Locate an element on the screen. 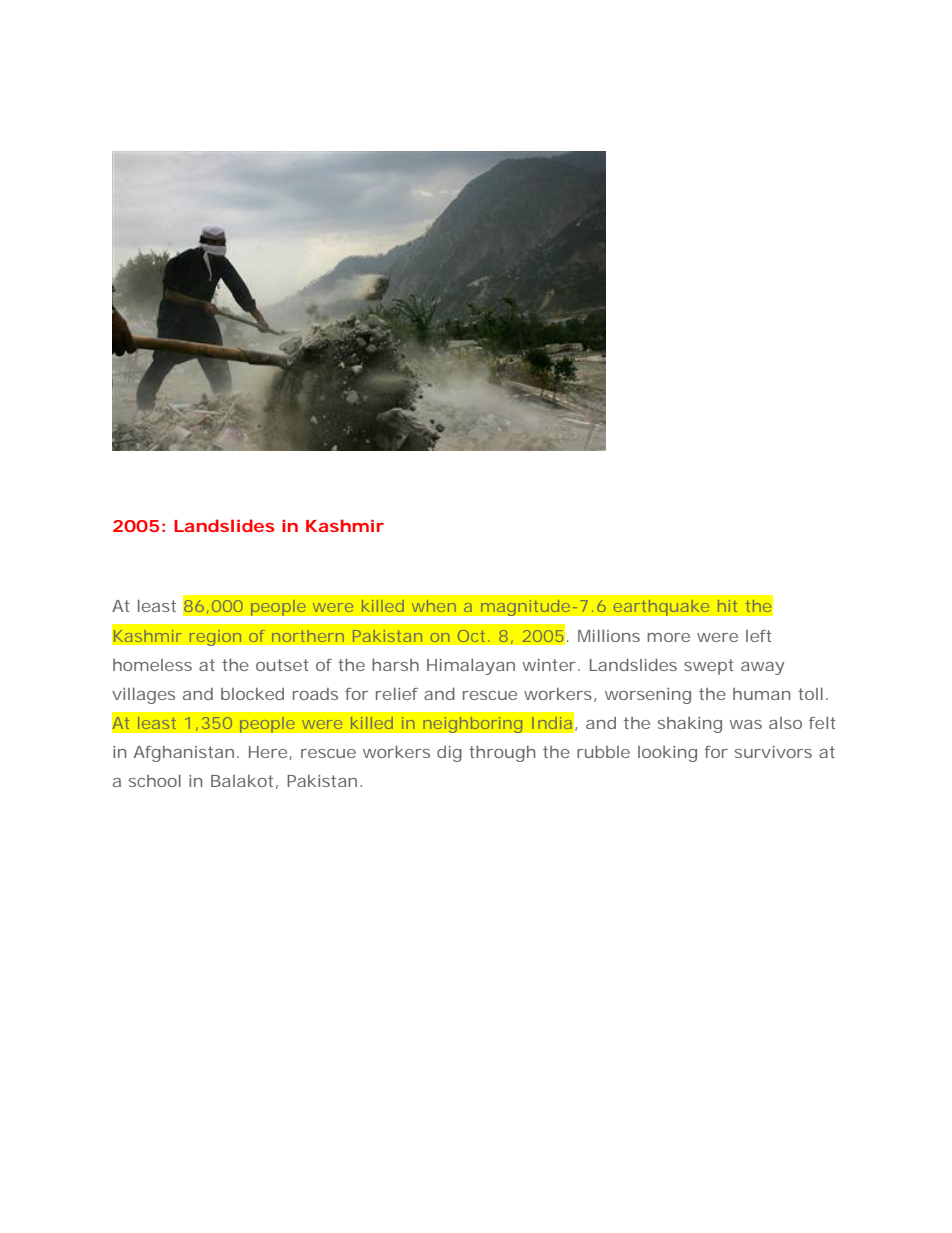 The image size is (952, 1233). Himalayan is located at coordinates (471, 667).
